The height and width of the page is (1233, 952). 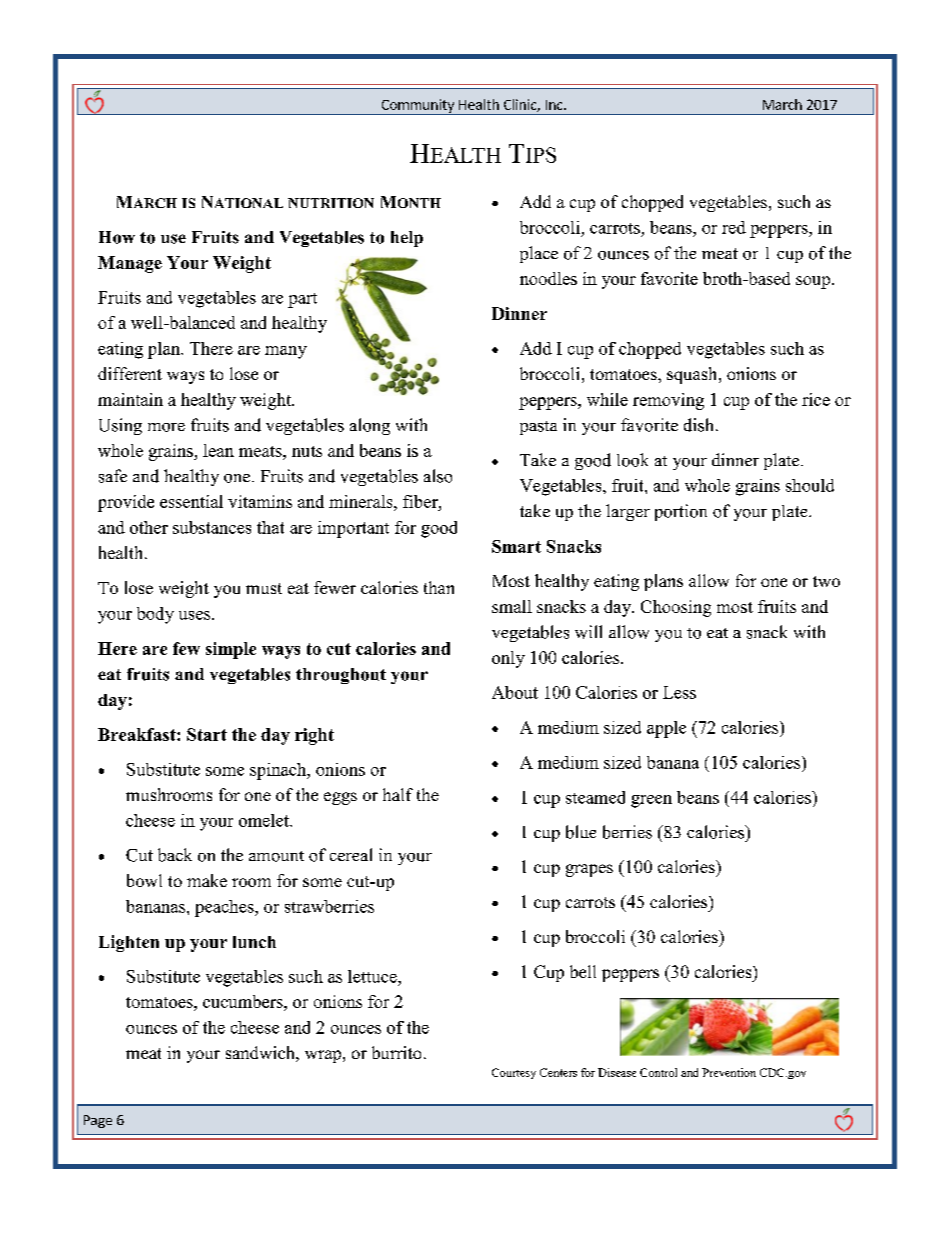 What do you see at coordinates (117, 237) in the page?
I see `How` at bounding box center [117, 237].
